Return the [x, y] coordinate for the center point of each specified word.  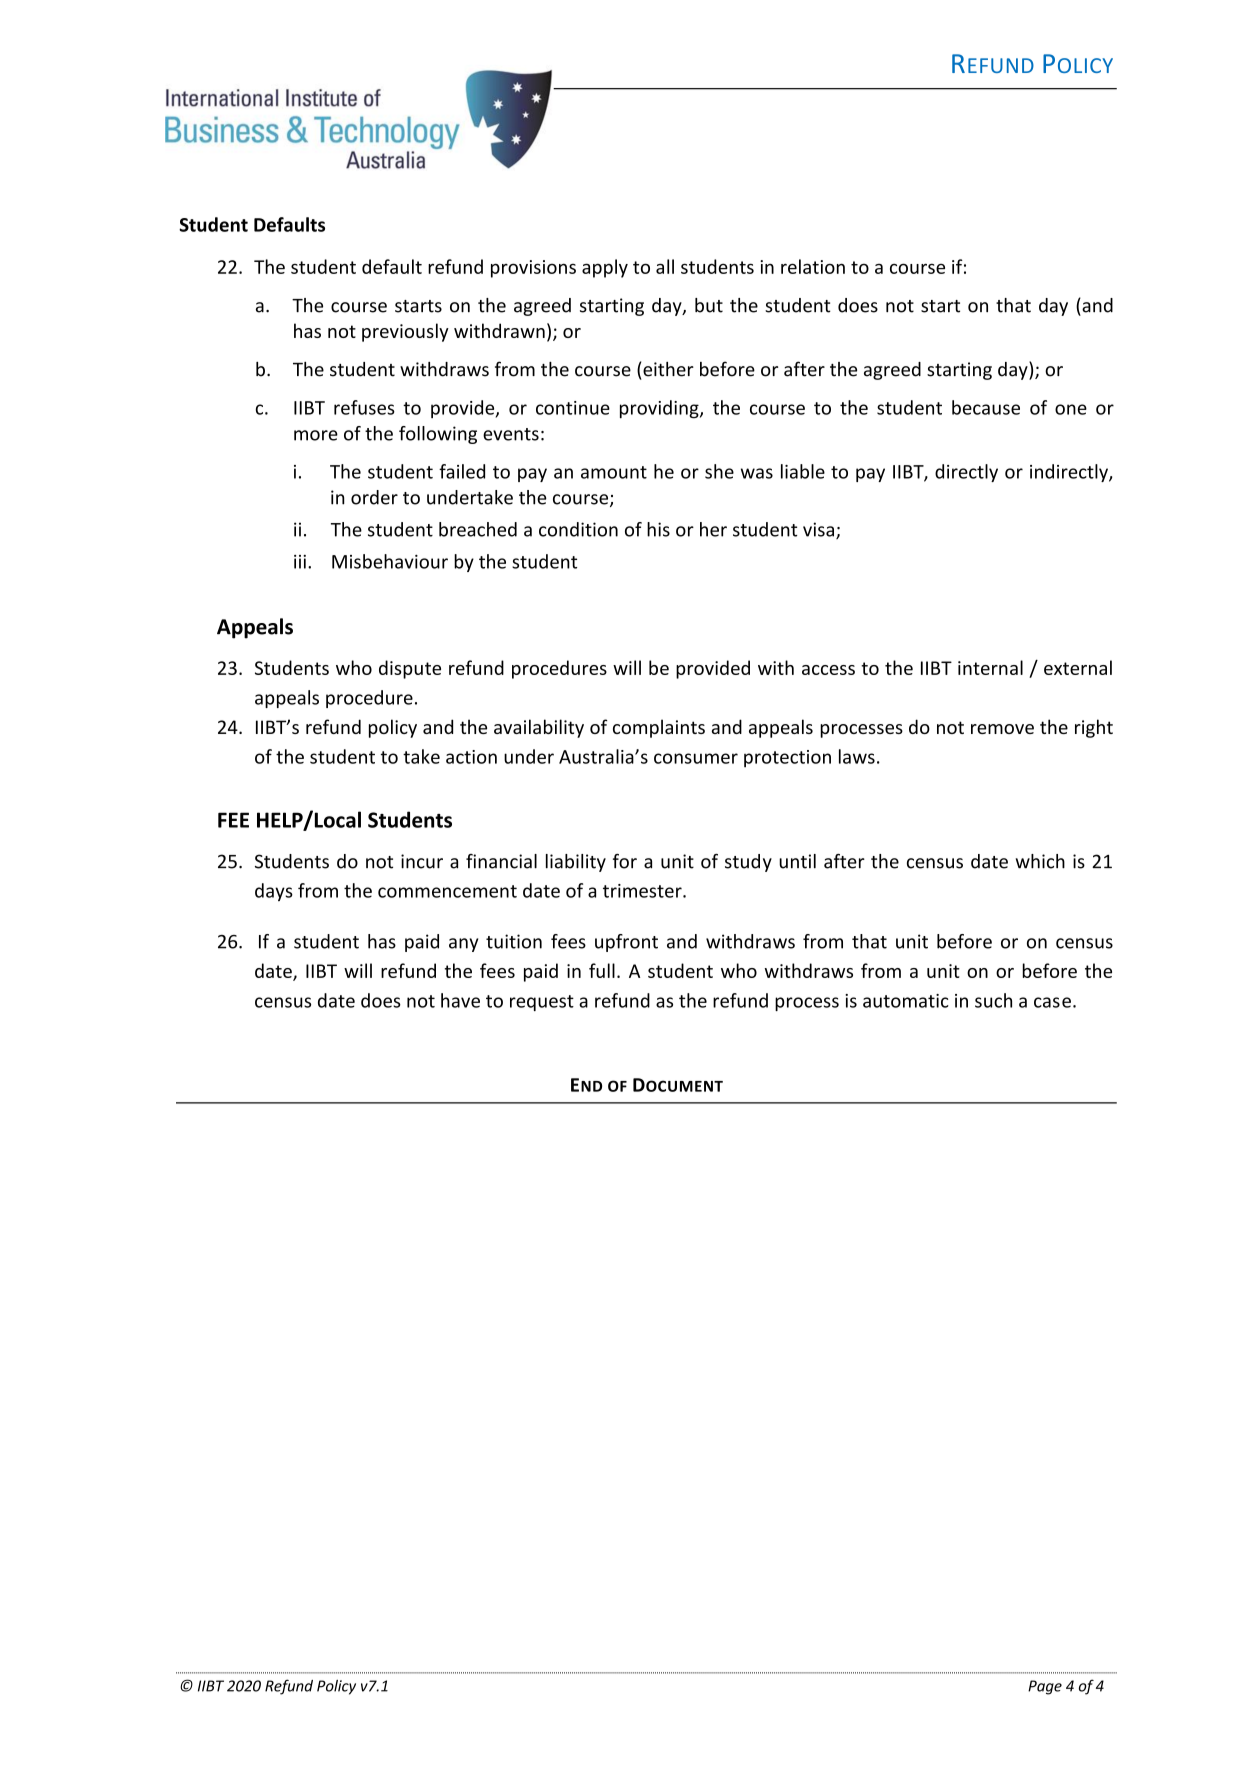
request [542, 1003]
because [986, 407]
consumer [696, 758]
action [471, 757]
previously [405, 332]
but [709, 305]
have [460, 1000]
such [993, 1000]
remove [1002, 729]
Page [1045, 1687]
